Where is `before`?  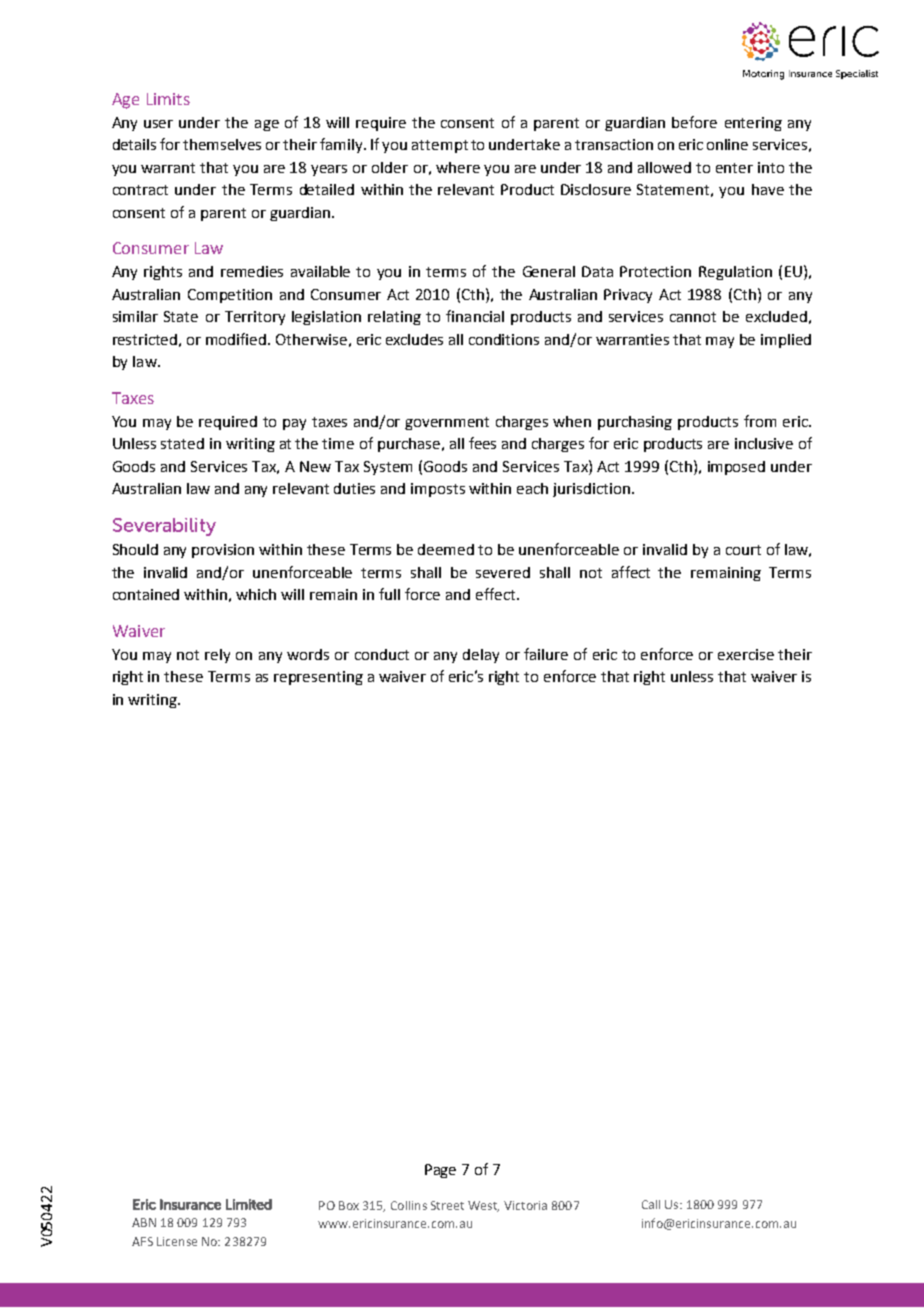
before is located at coordinates (694, 122).
